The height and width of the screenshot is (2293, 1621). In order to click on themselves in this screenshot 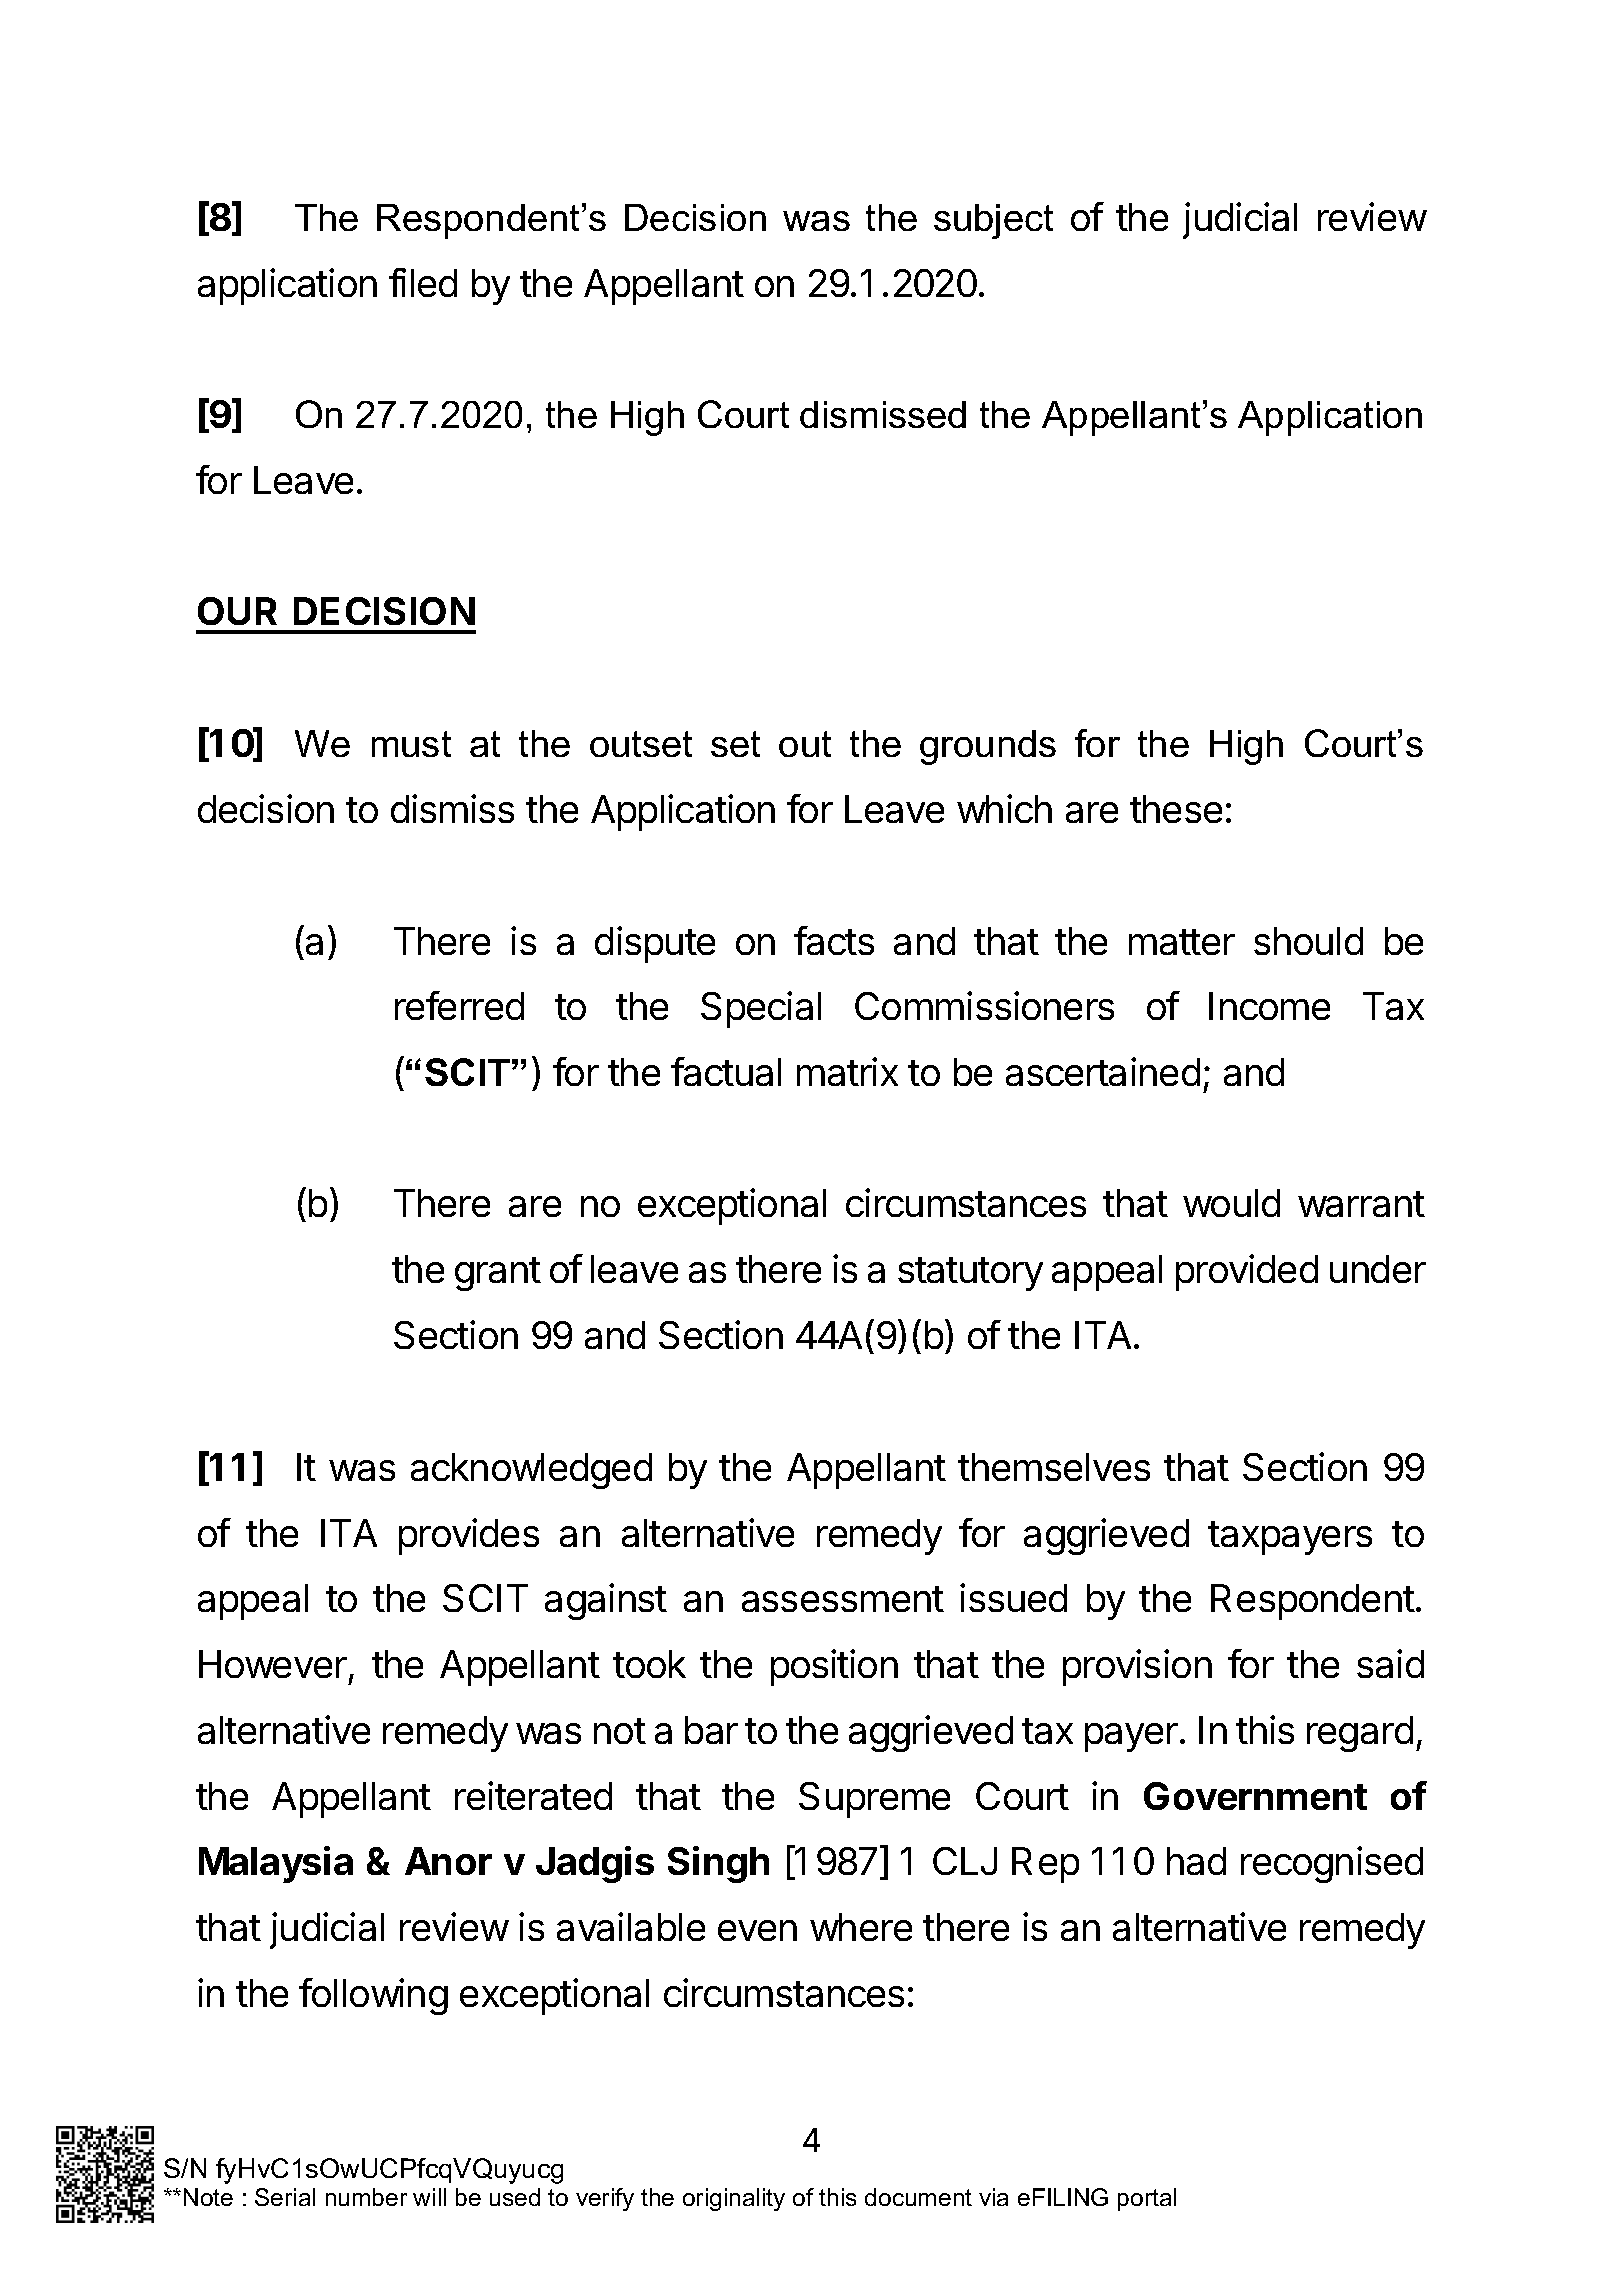, I will do `click(1054, 1467)`.
